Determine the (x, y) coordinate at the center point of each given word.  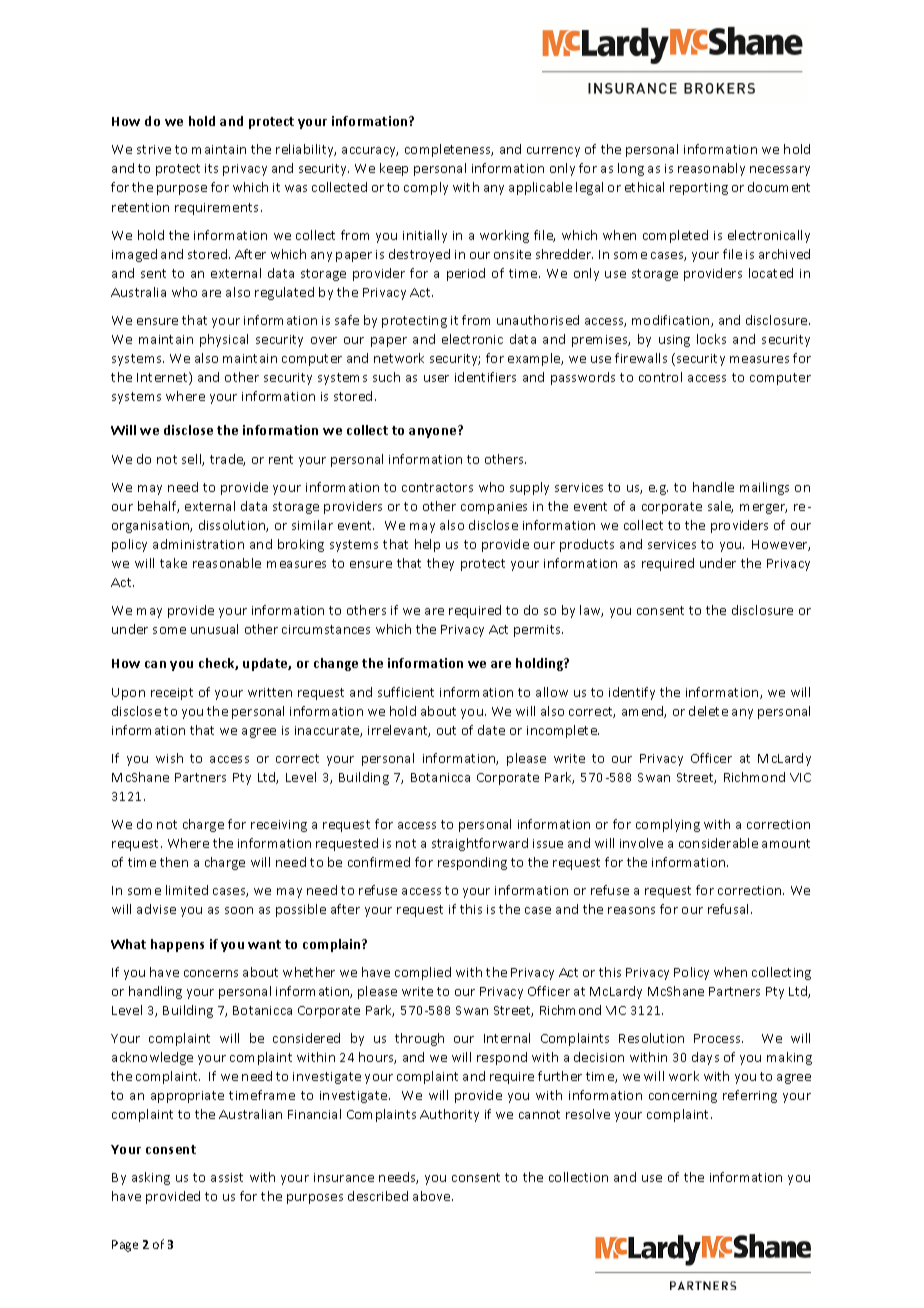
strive (154, 149)
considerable (718, 843)
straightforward (480, 844)
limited (187, 890)
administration (198, 544)
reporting (699, 189)
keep (394, 169)
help (427, 545)
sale (720, 507)
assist (227, 1177)
